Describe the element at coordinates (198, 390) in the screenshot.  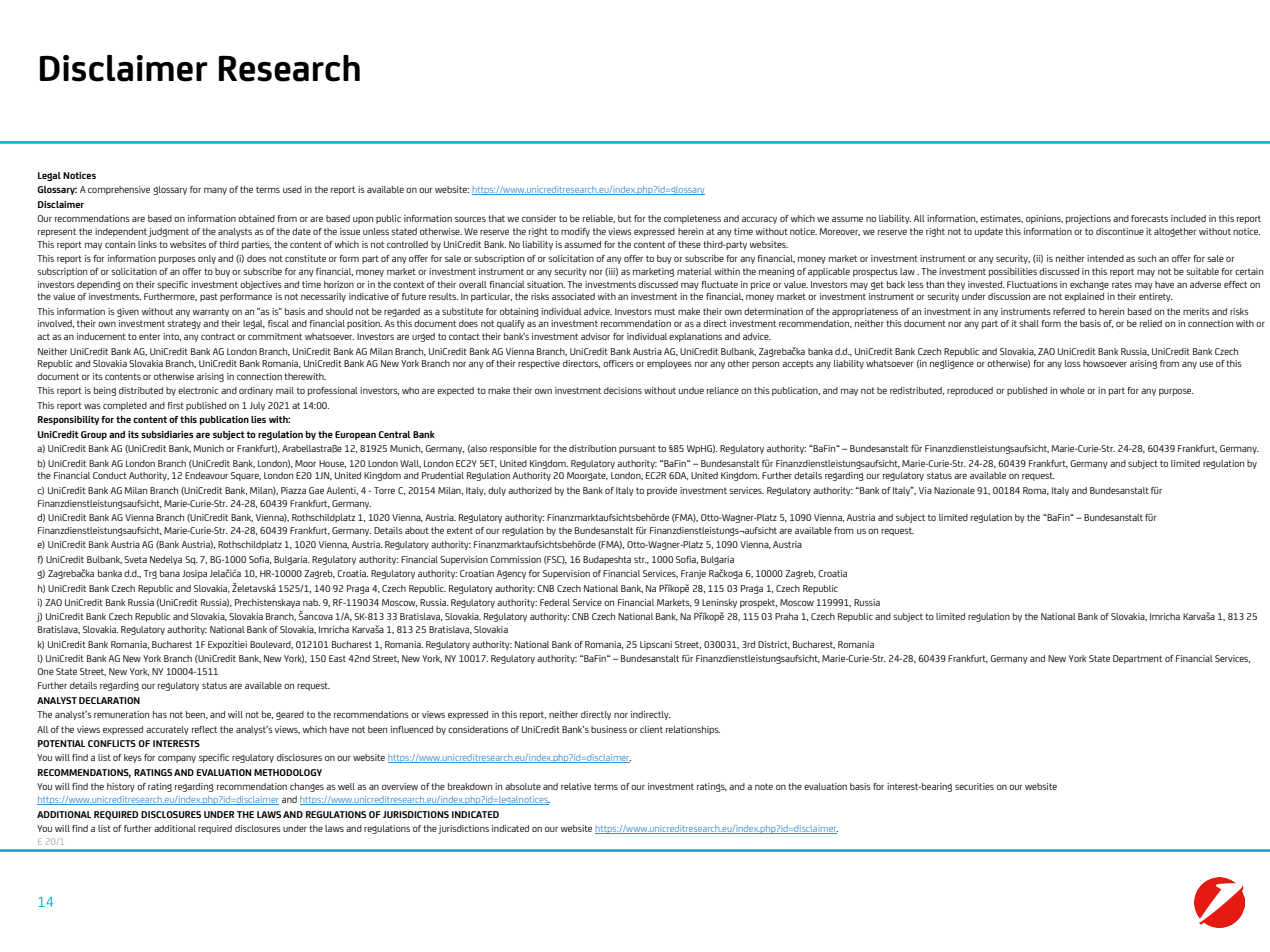
I see `electronic` at that location.
